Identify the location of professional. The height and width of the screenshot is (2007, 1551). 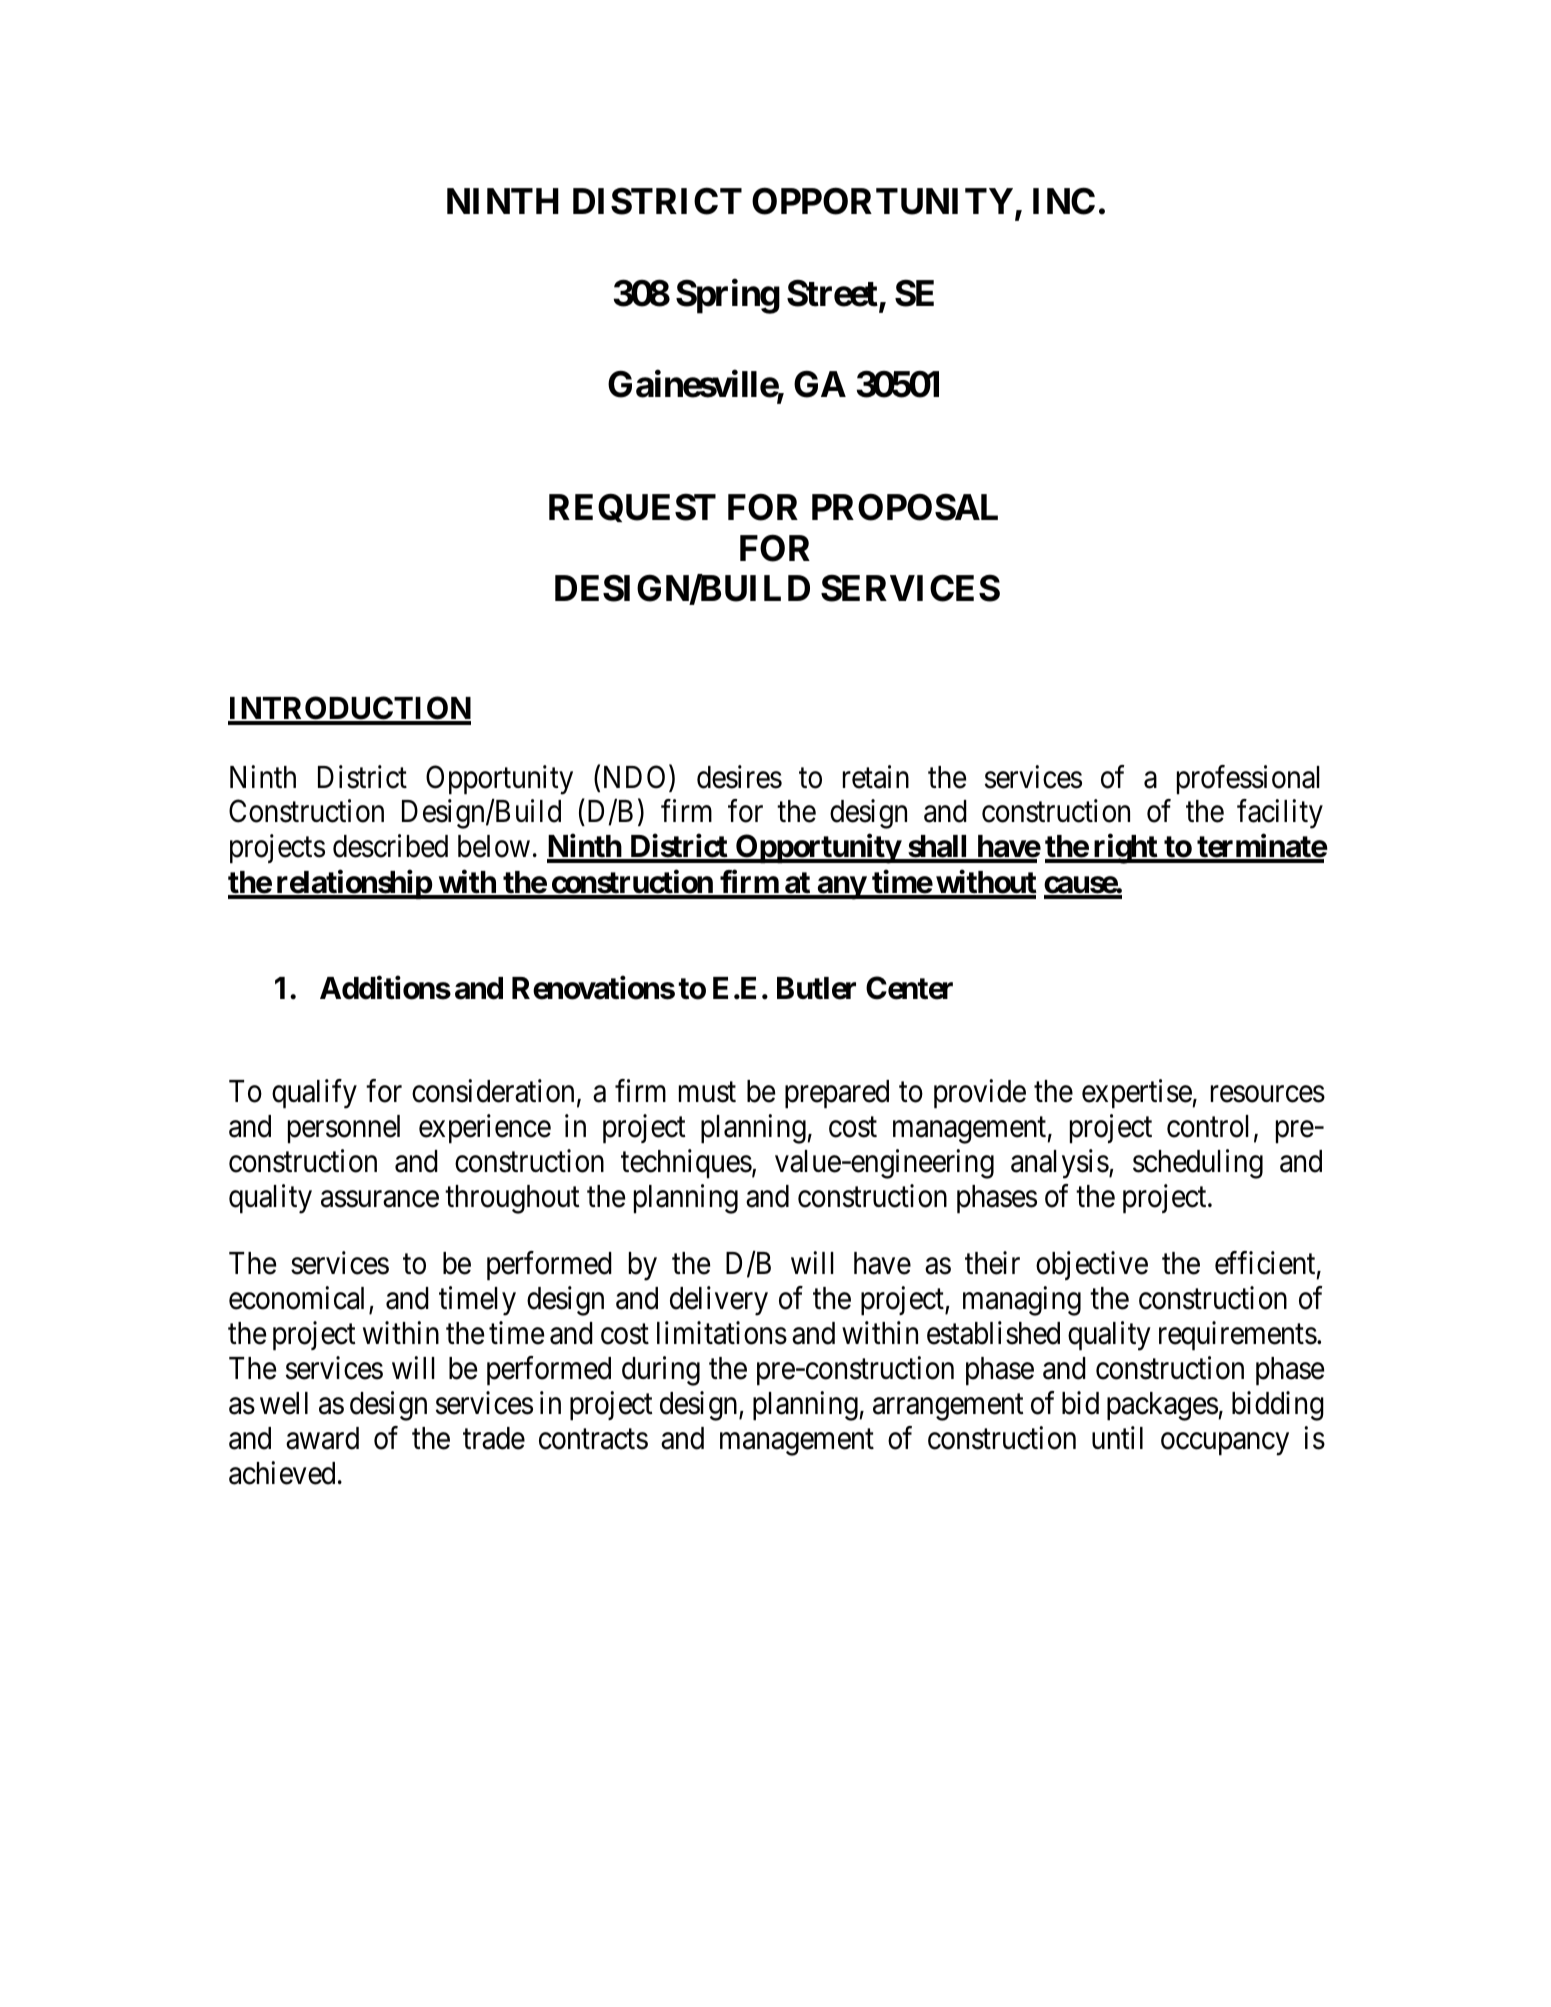
(1248, 780).
